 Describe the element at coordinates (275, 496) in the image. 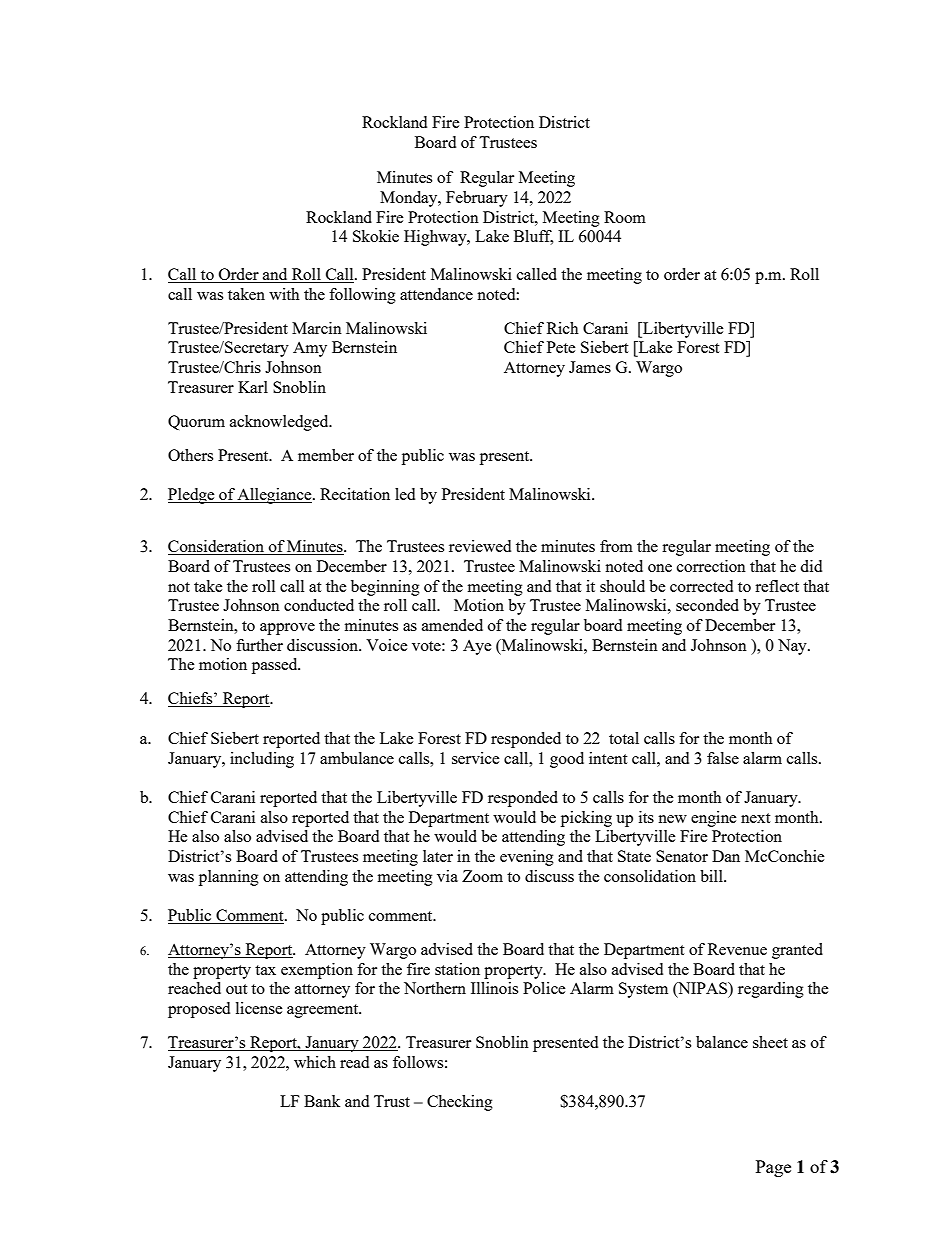

I see `Allegiance` at that location.
